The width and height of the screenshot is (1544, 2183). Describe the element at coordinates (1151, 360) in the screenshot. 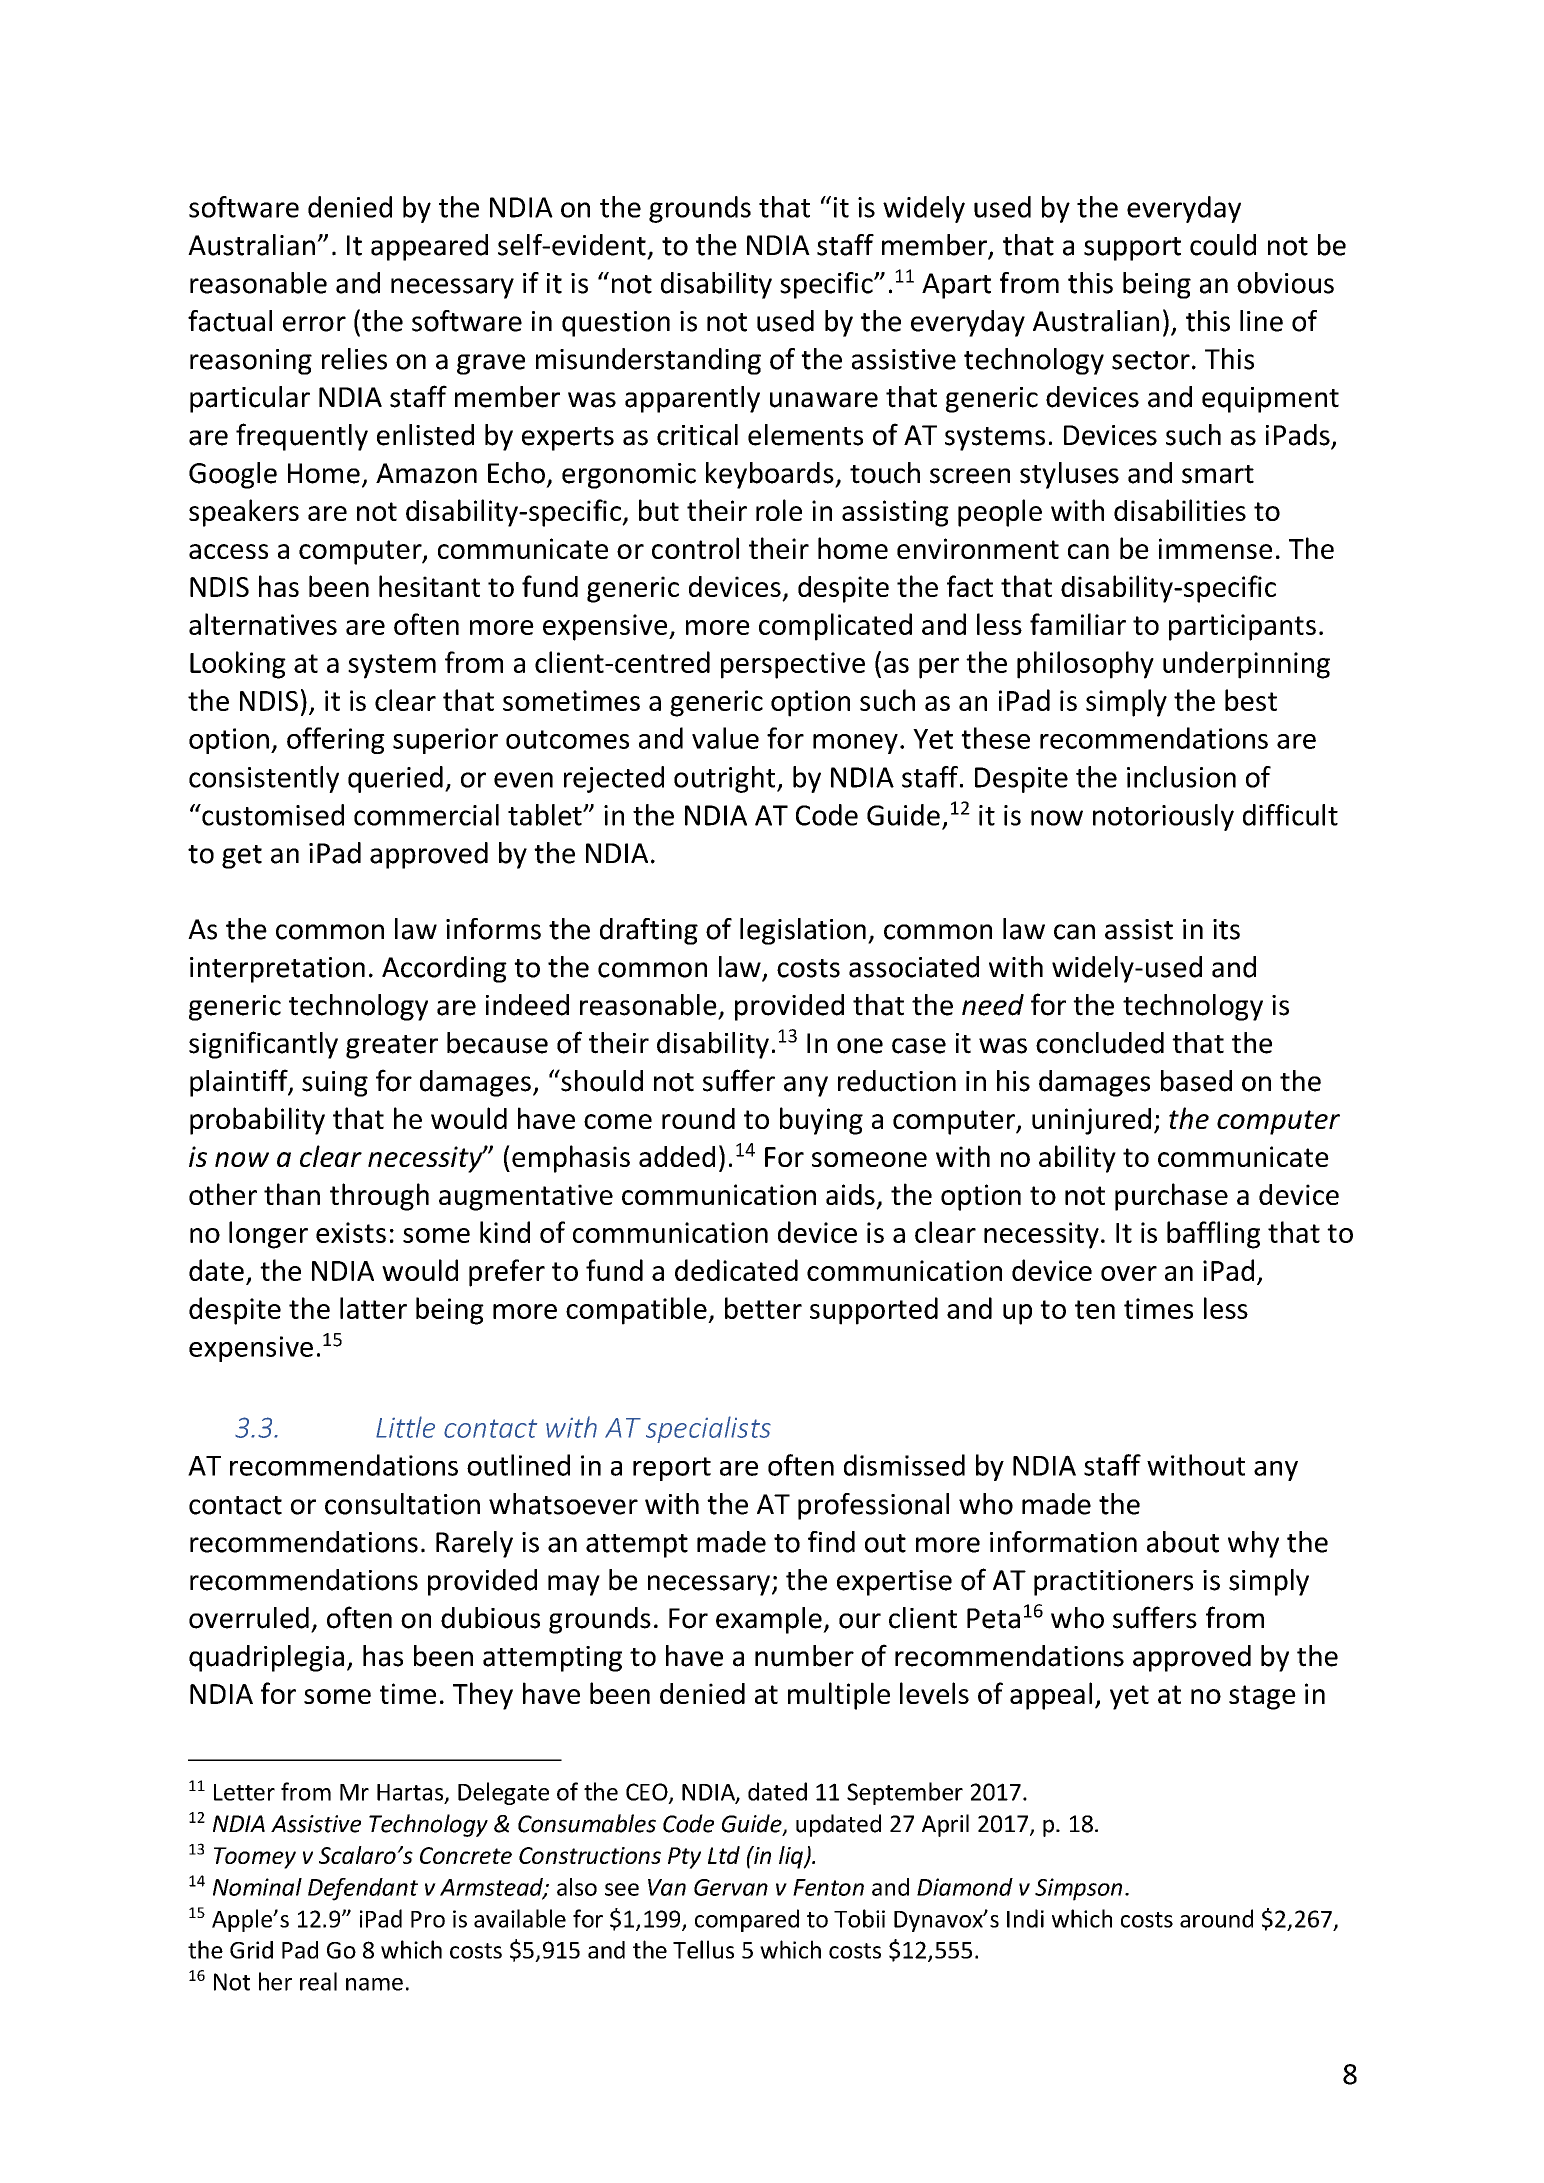

I see `sector` at that location.
